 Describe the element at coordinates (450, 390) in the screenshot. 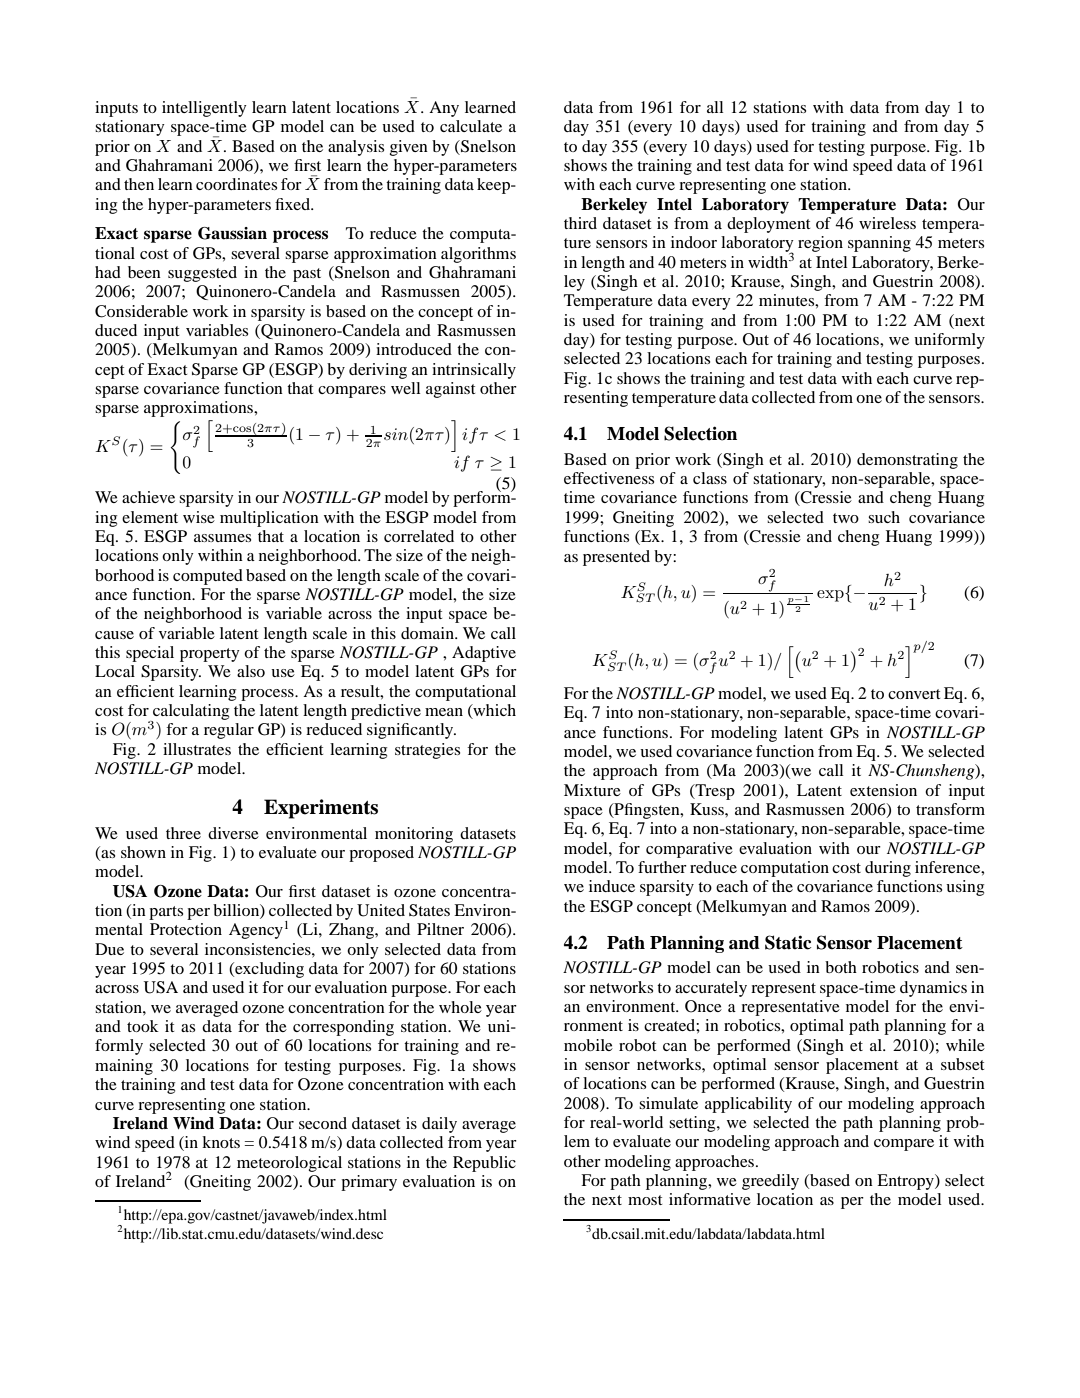

I see `against` at that location.
